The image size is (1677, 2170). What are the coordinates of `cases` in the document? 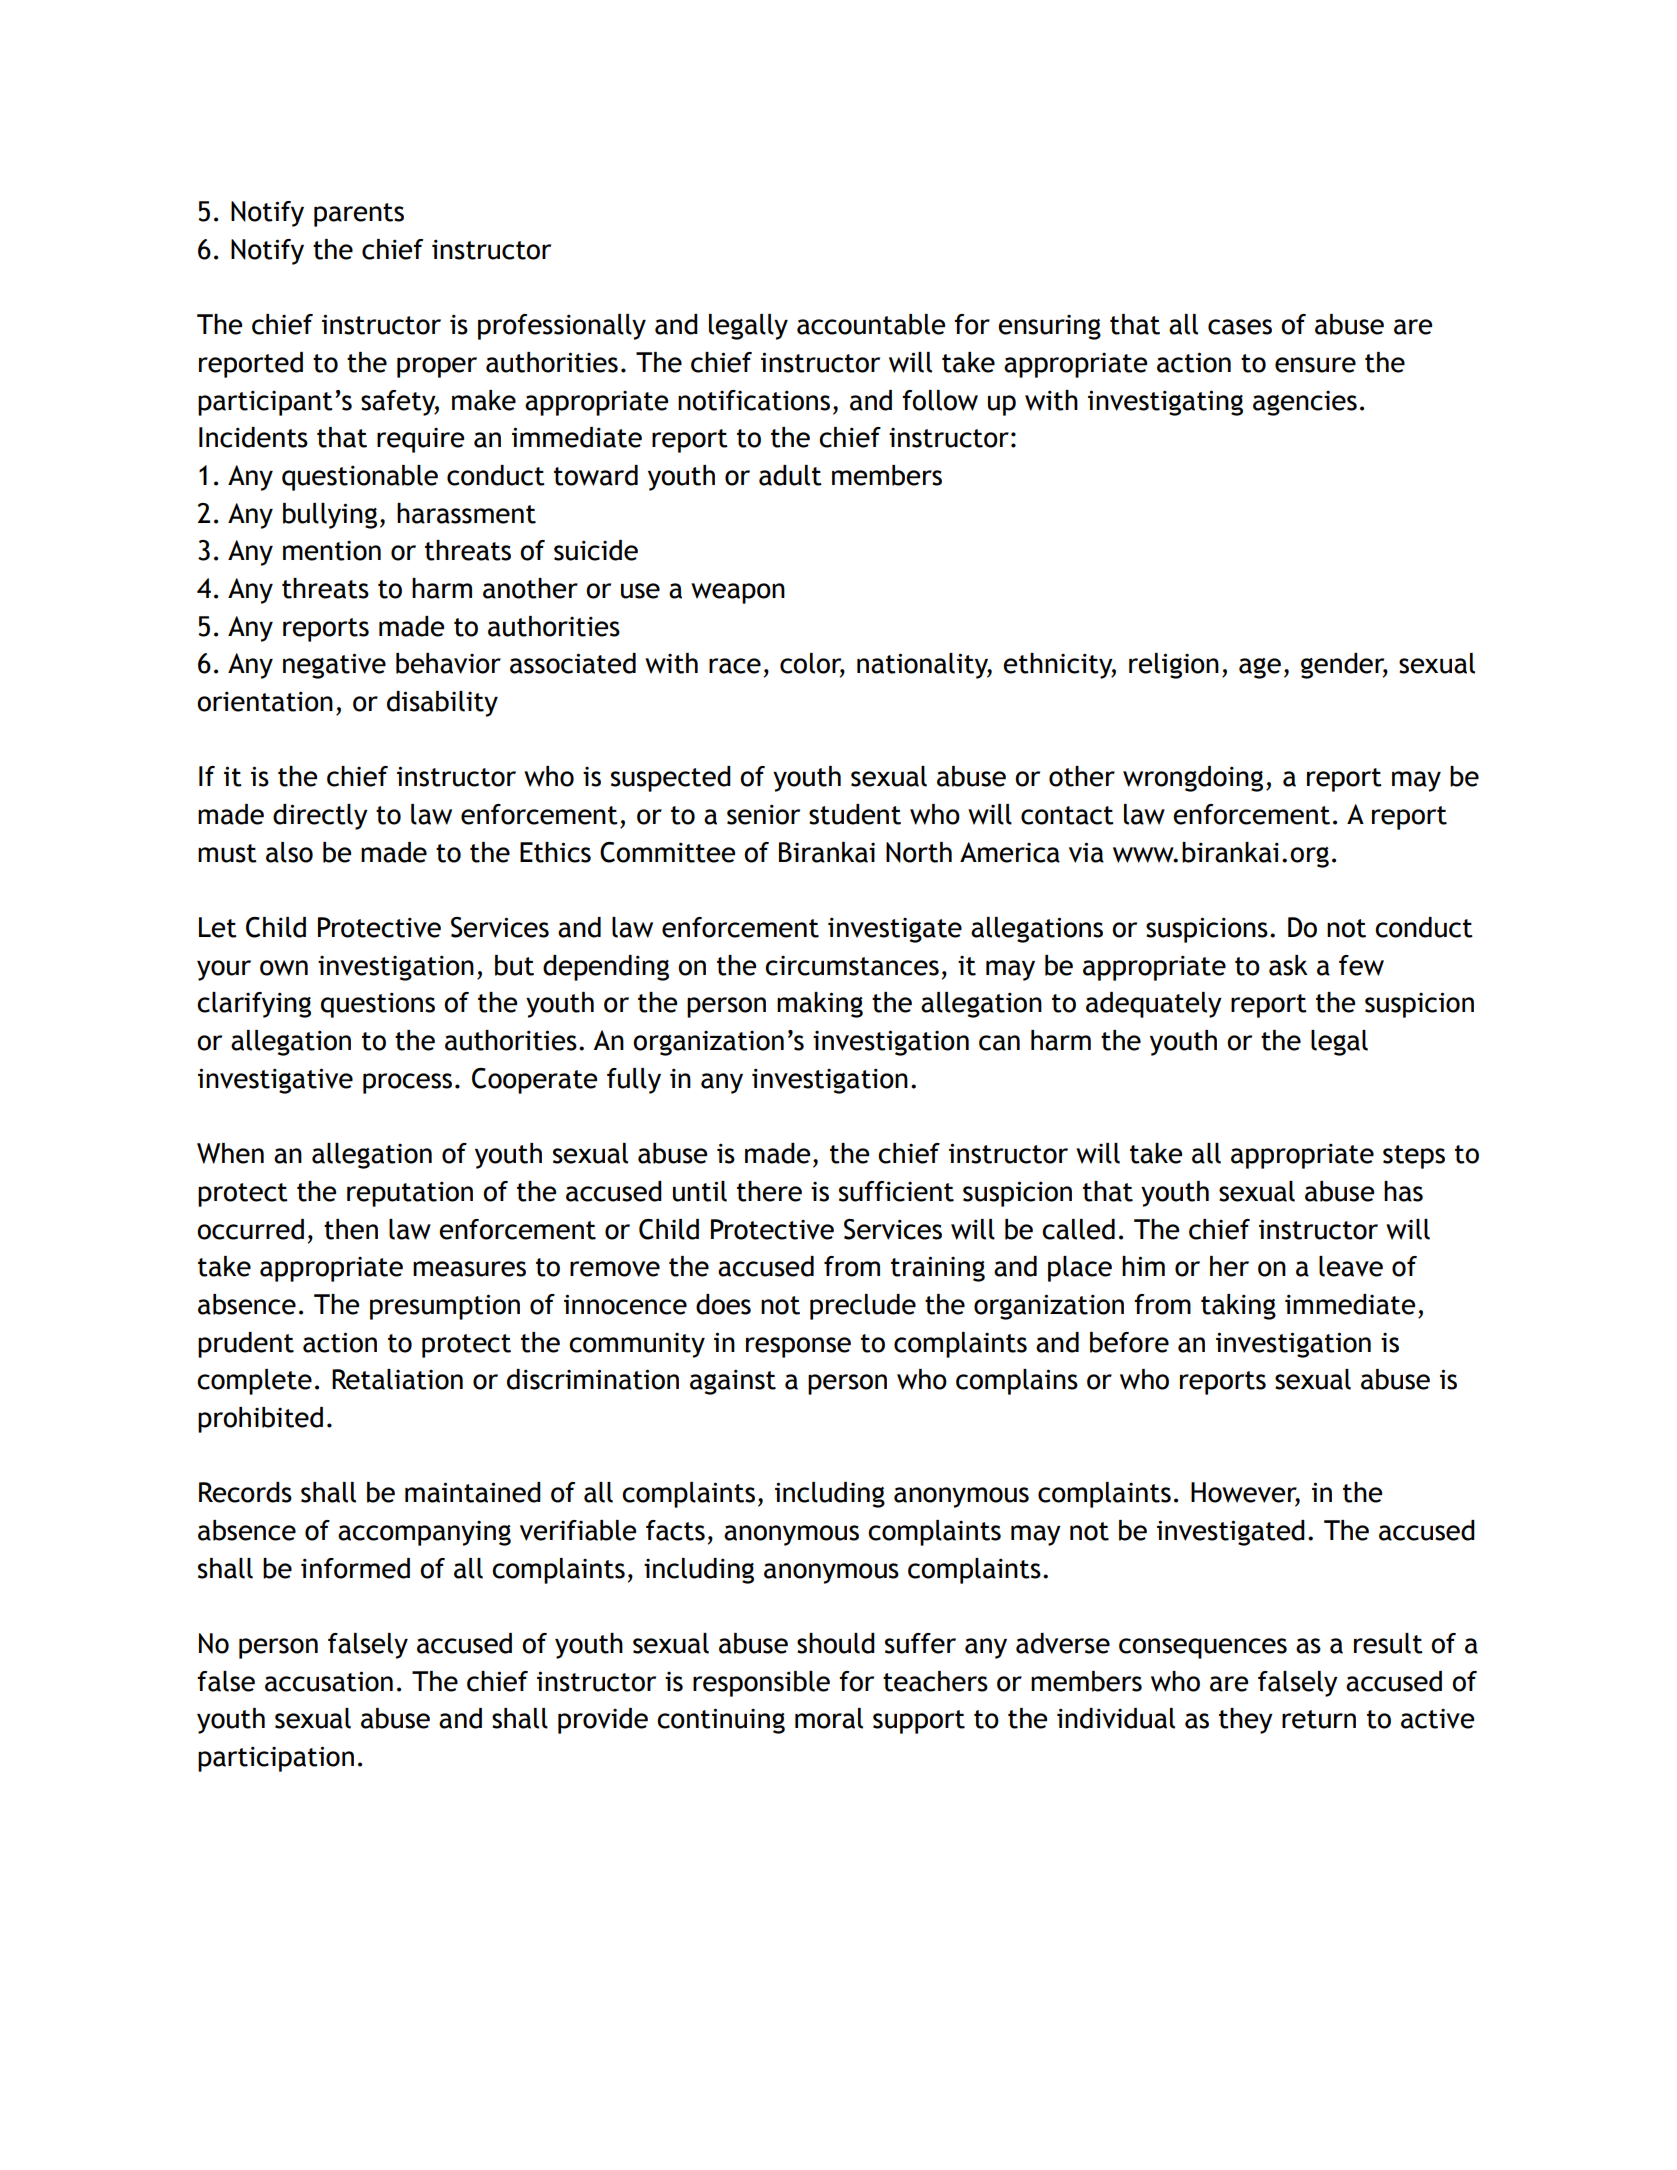 It's located at (1240, 327).
